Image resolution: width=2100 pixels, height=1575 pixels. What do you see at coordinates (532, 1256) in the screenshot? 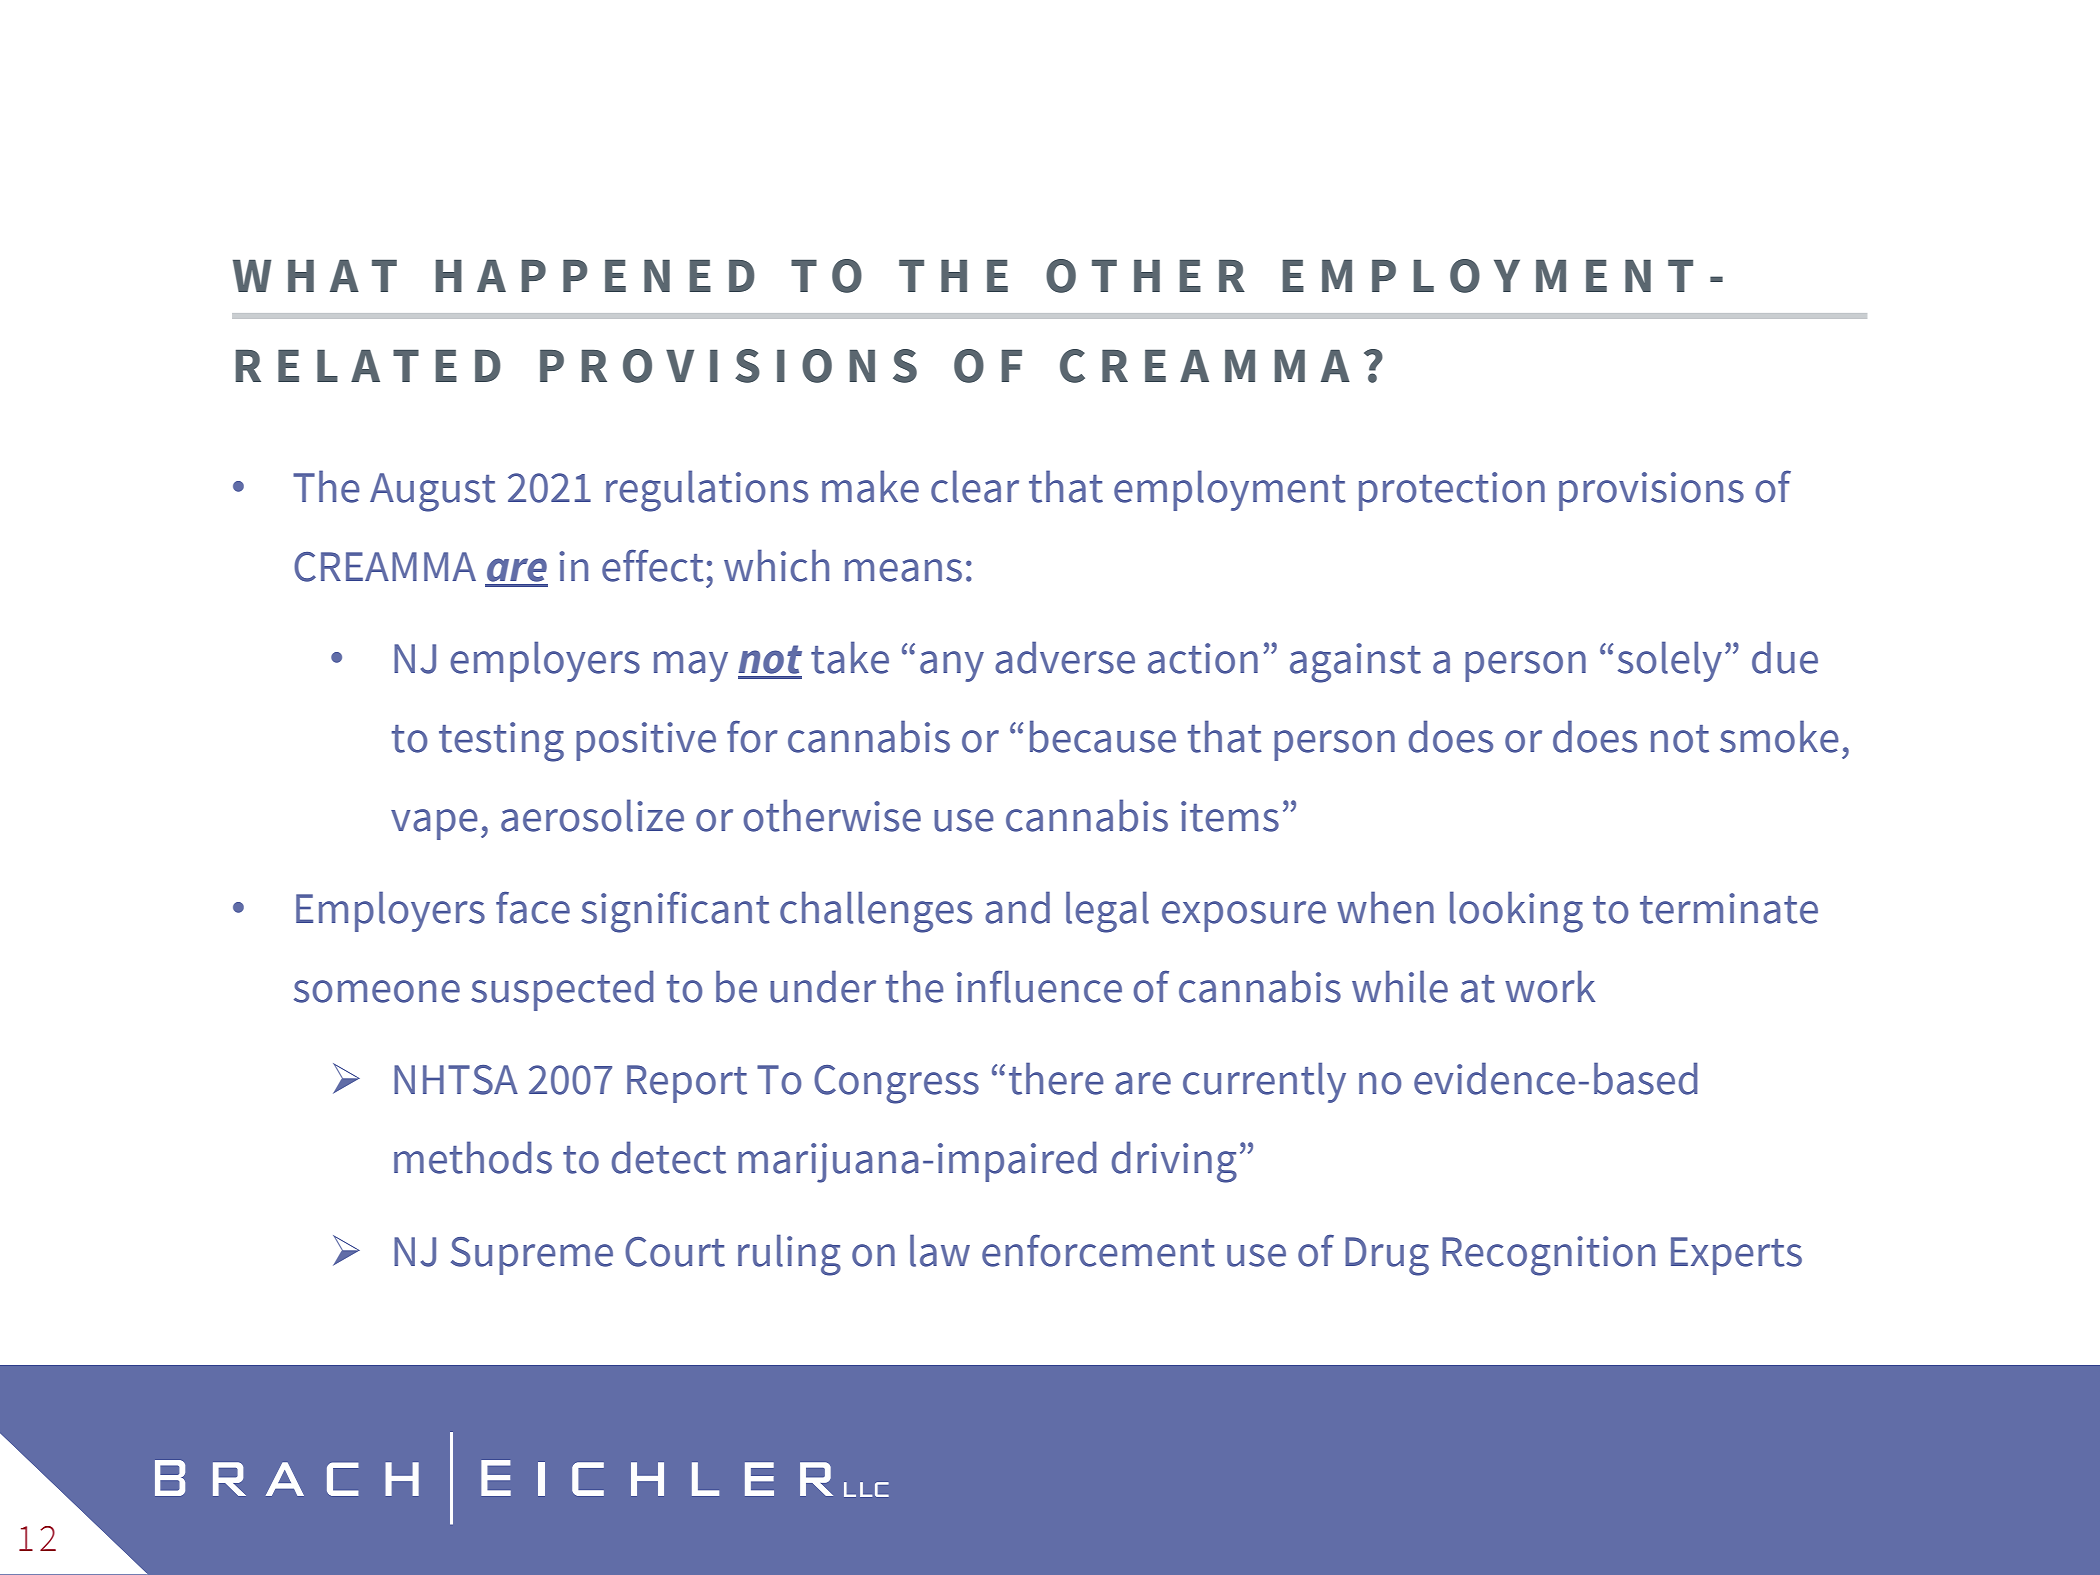
I see `Supreme` at bounding box center [532, 1256].
